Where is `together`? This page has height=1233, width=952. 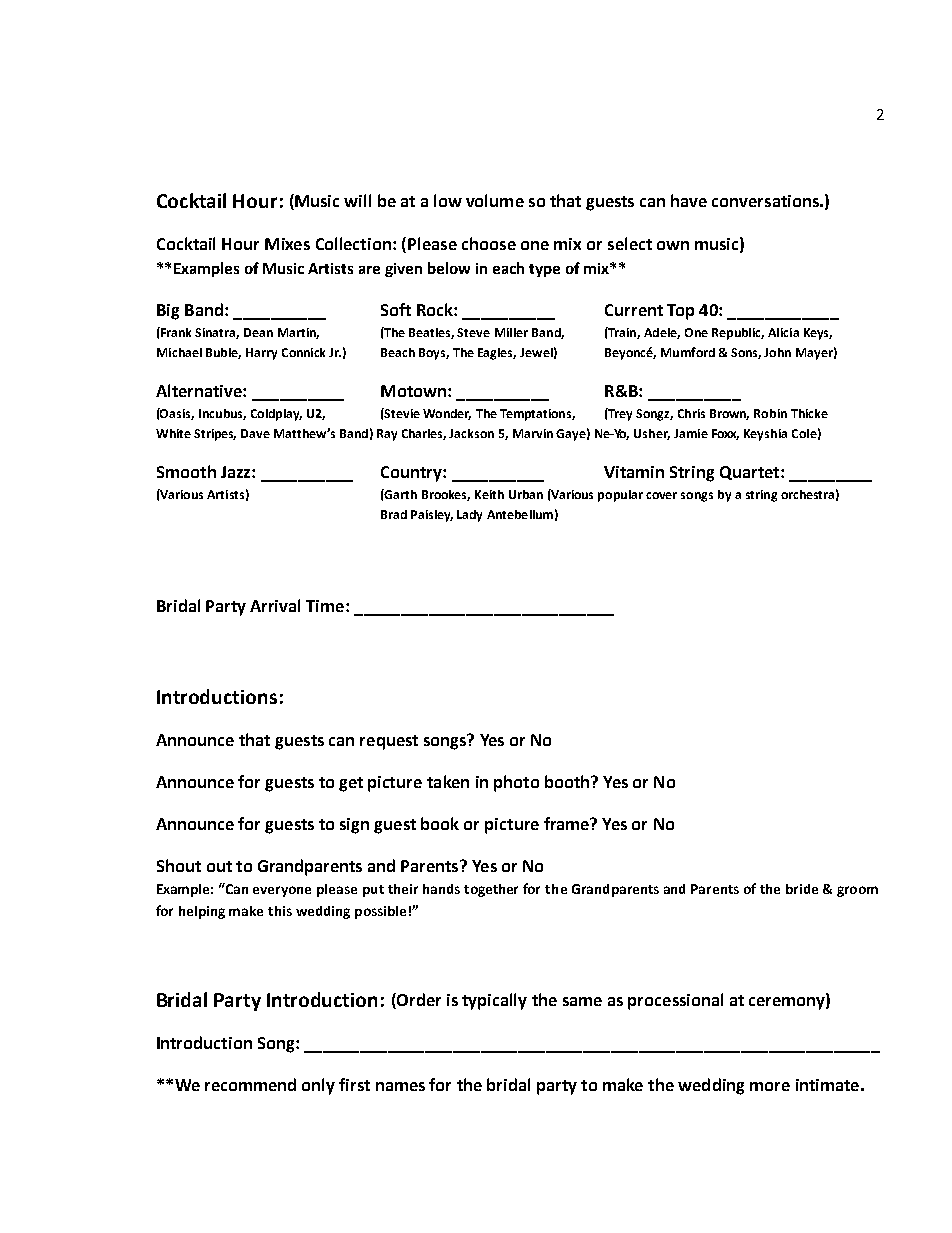
together is located at coordinates (491, 890).
